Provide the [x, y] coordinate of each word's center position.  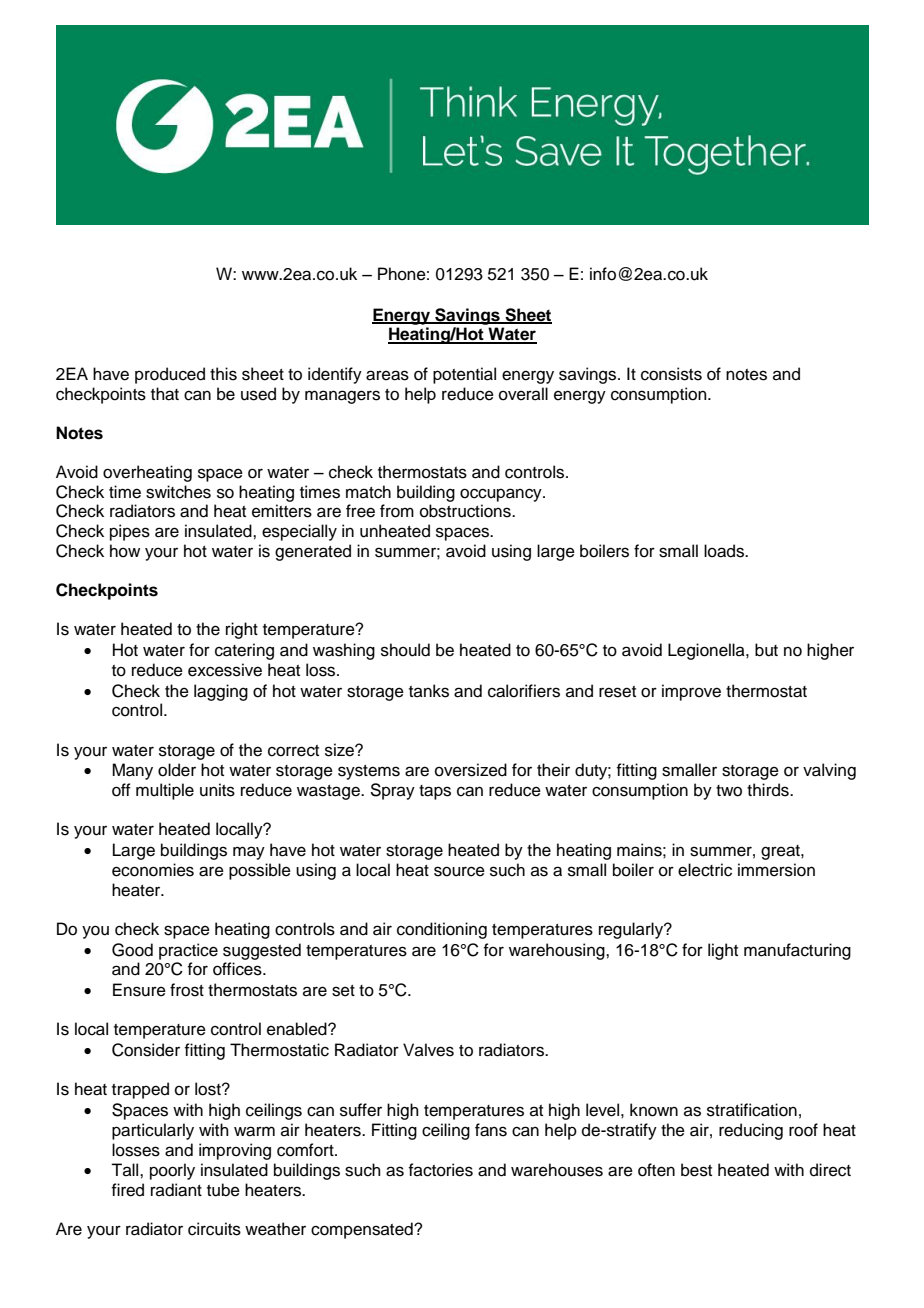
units [217, 790]
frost [187, 990]
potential [464, 375]
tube [223, 1190]
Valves [428, 1050]
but [766, 650]
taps [435, 792]
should [405, 650]
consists [671, 374]
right [242, 630]
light [723, 951]
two [729, 791]
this [223, 374]
